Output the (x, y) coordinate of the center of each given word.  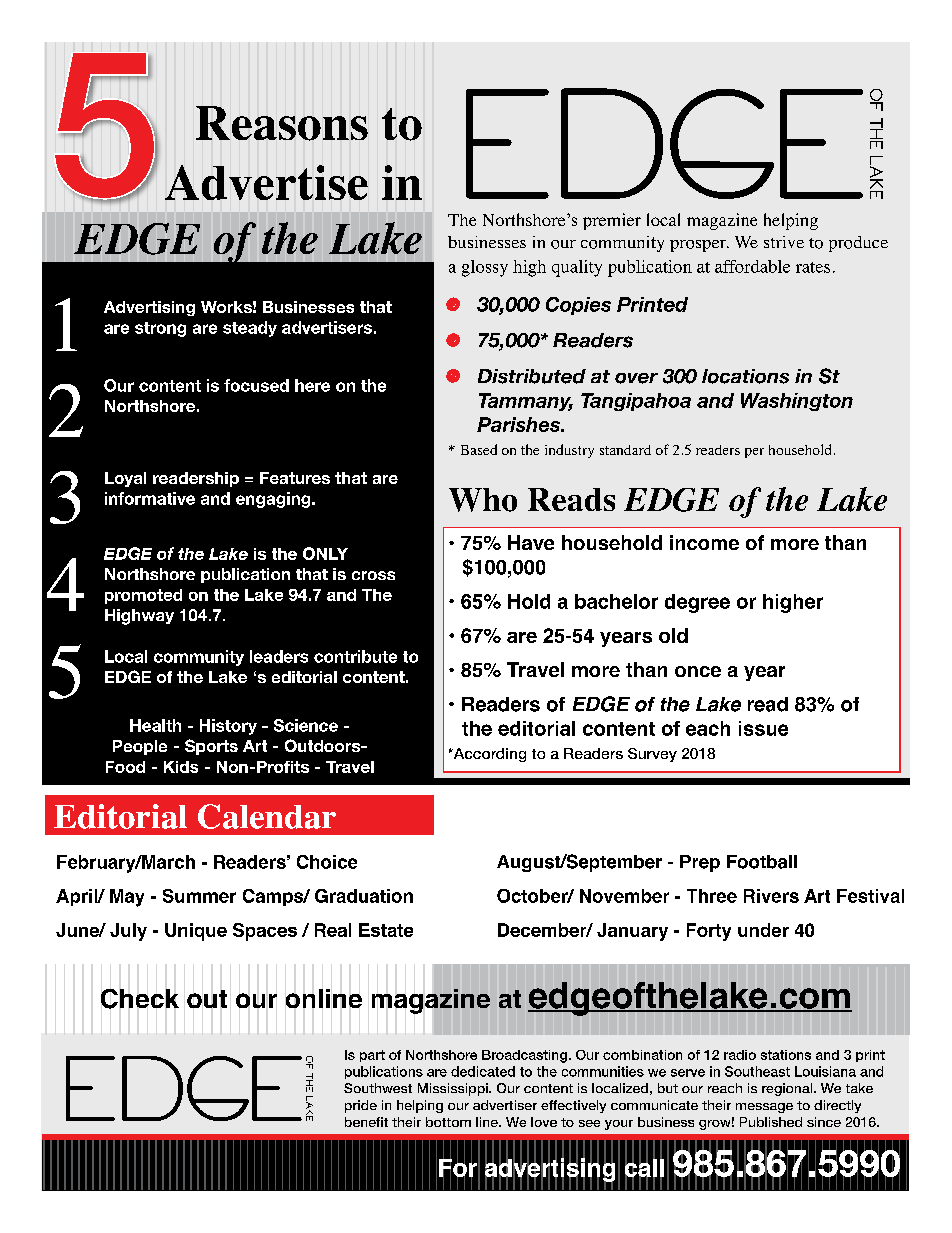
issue (763, 728)
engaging (274, 500)
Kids (181, 767)
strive (784, 242)
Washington (797, 402)
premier (612, 221)
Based (479, 449)
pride (361, 1106)
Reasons (282, 123)
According (488, 755)
